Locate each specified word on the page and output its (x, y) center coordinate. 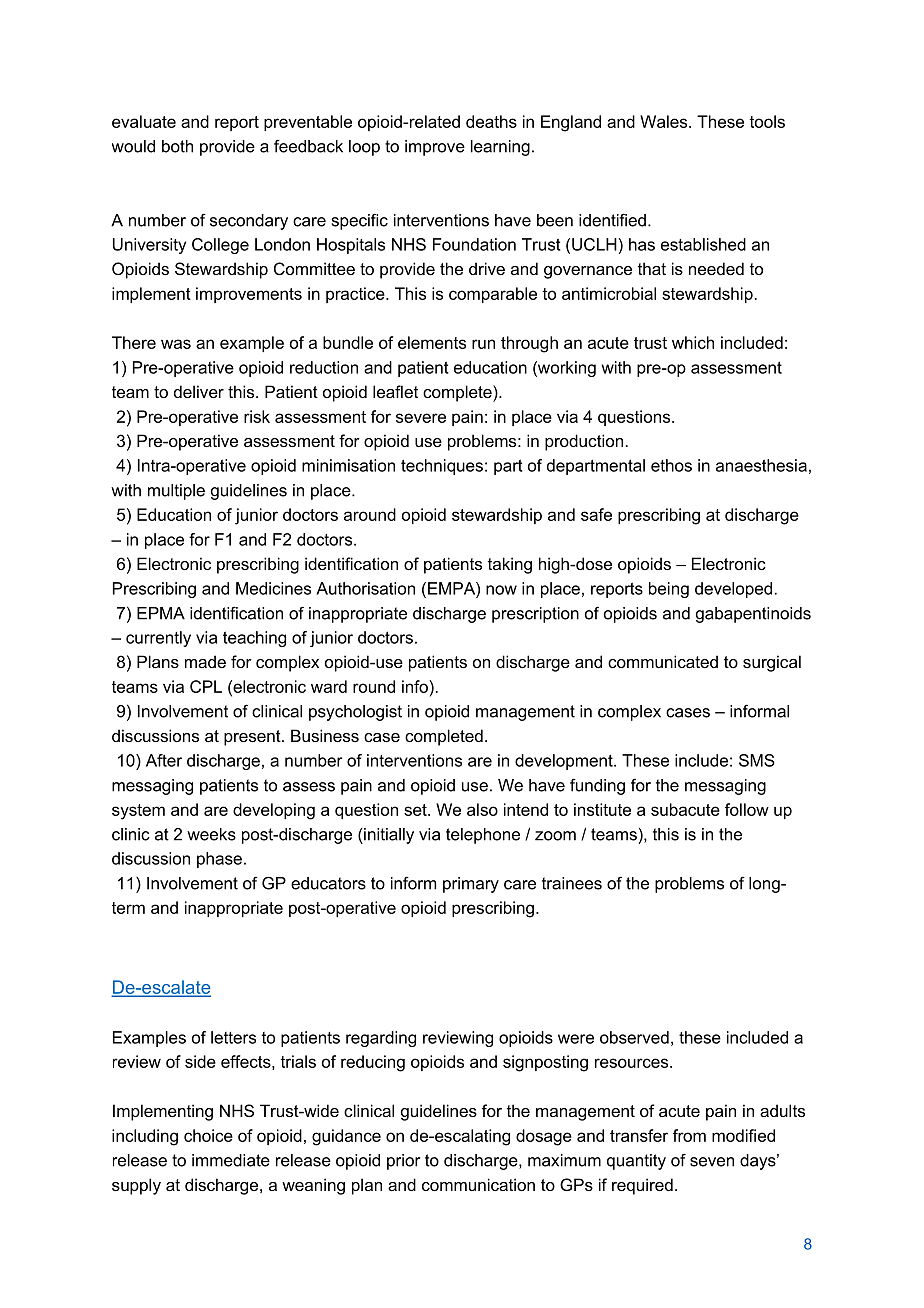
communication (478, 1184)
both (177, 146)
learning (500, 148)
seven (712, 1162)
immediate (231, 1160)
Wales (665, 121)
